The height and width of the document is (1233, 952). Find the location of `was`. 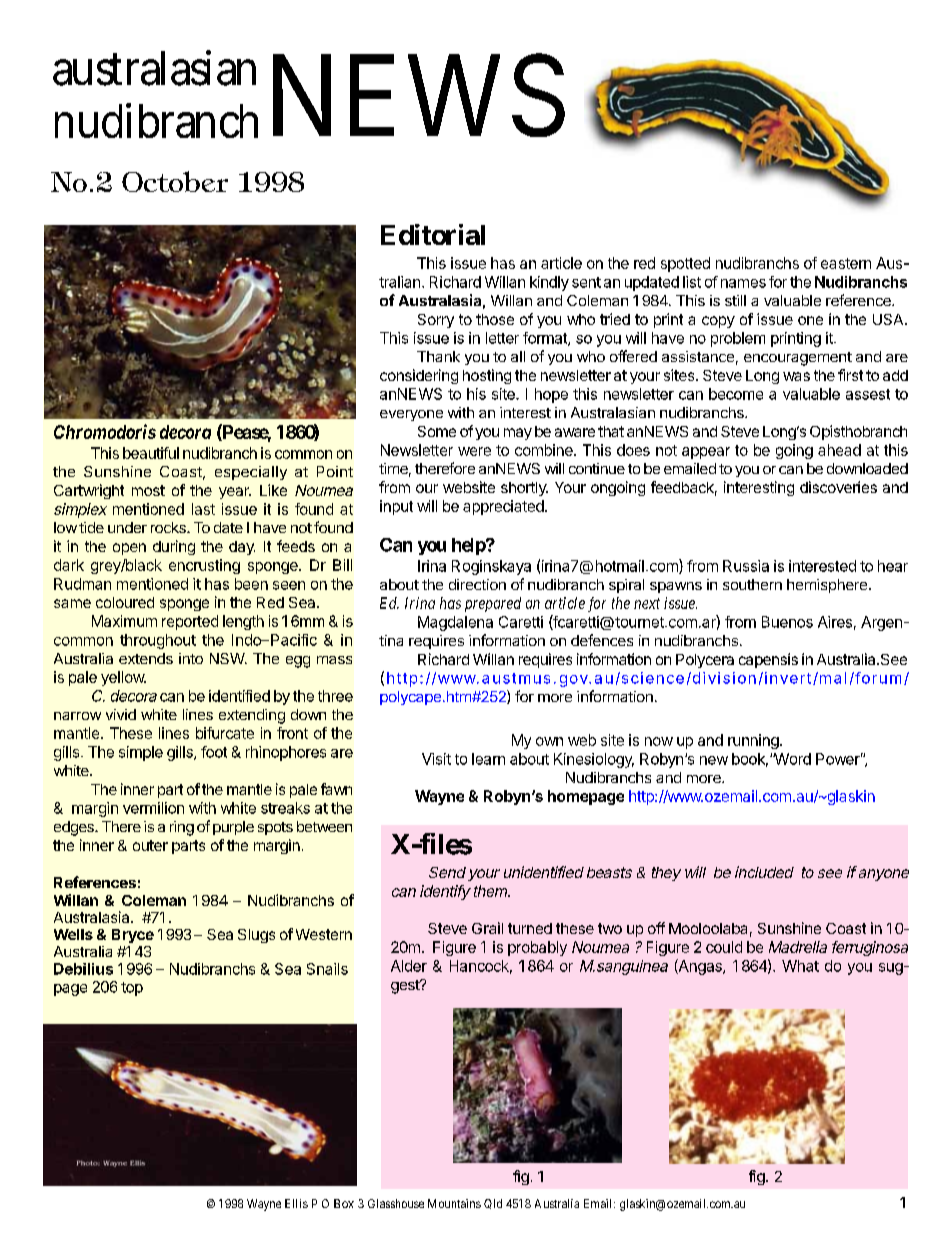

was is located at coordinates (796, 376).
